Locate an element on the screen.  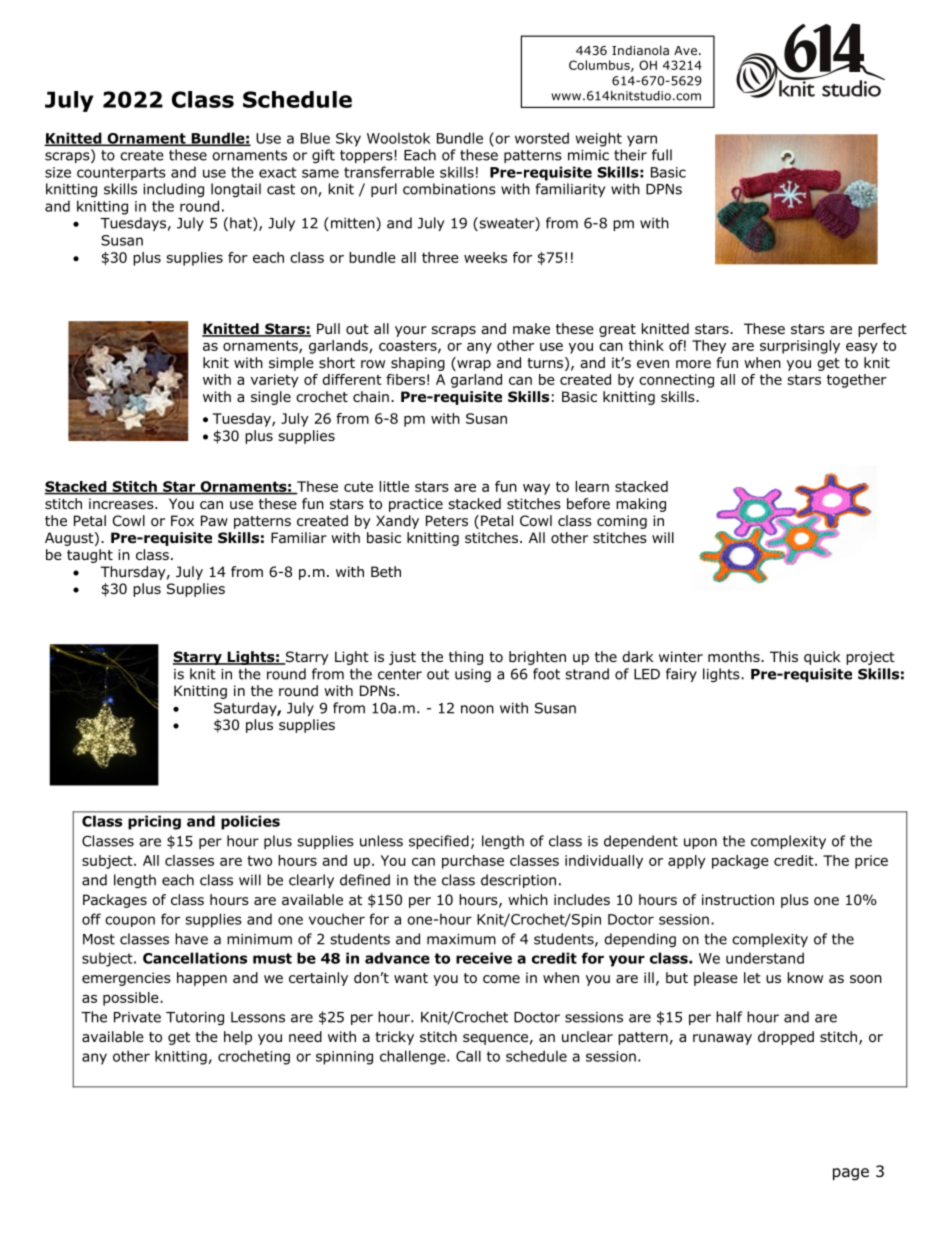
counterparts is located at coordinates (121, 174).
